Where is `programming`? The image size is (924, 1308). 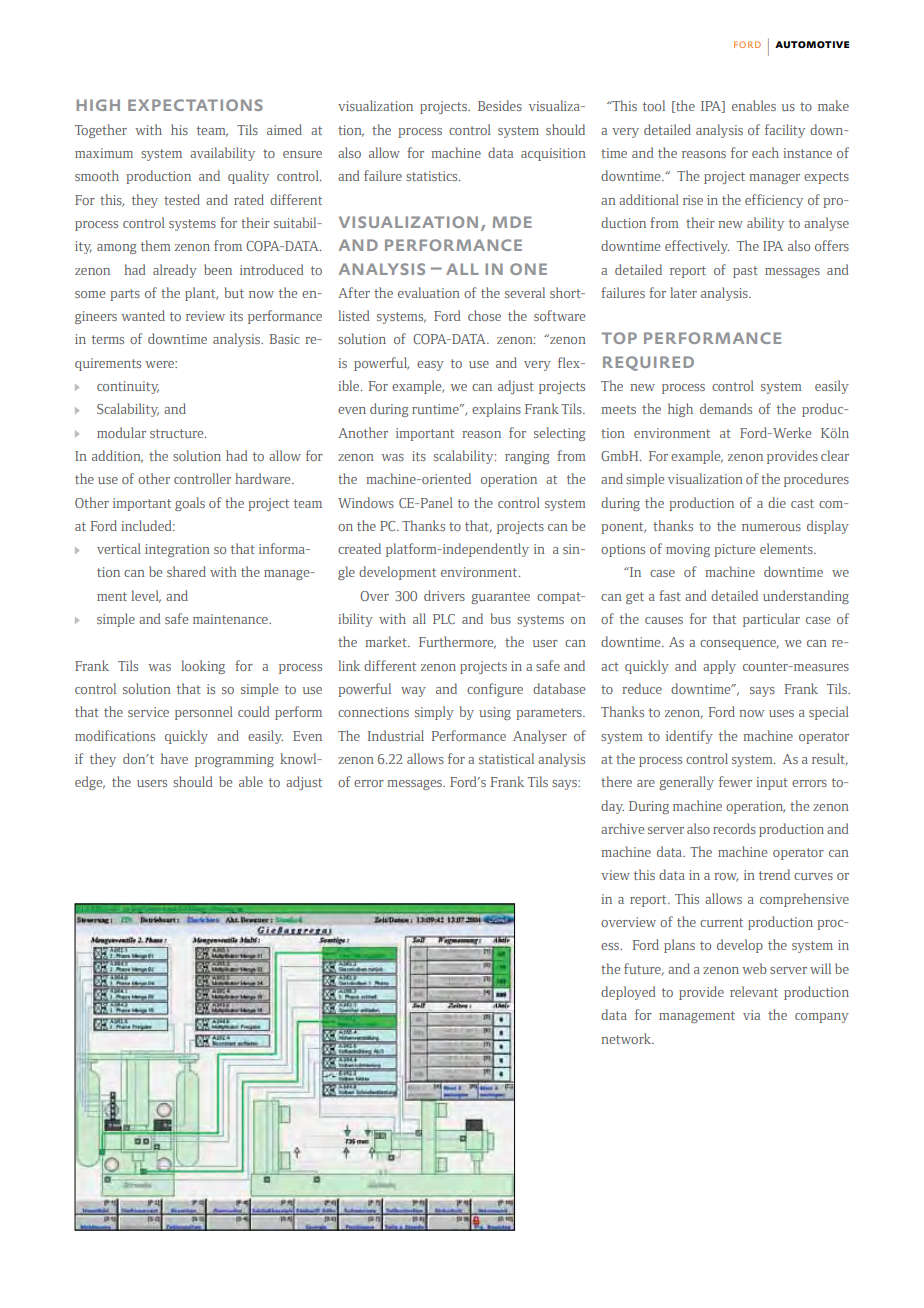 programming is located at coordinates (234, 760).
